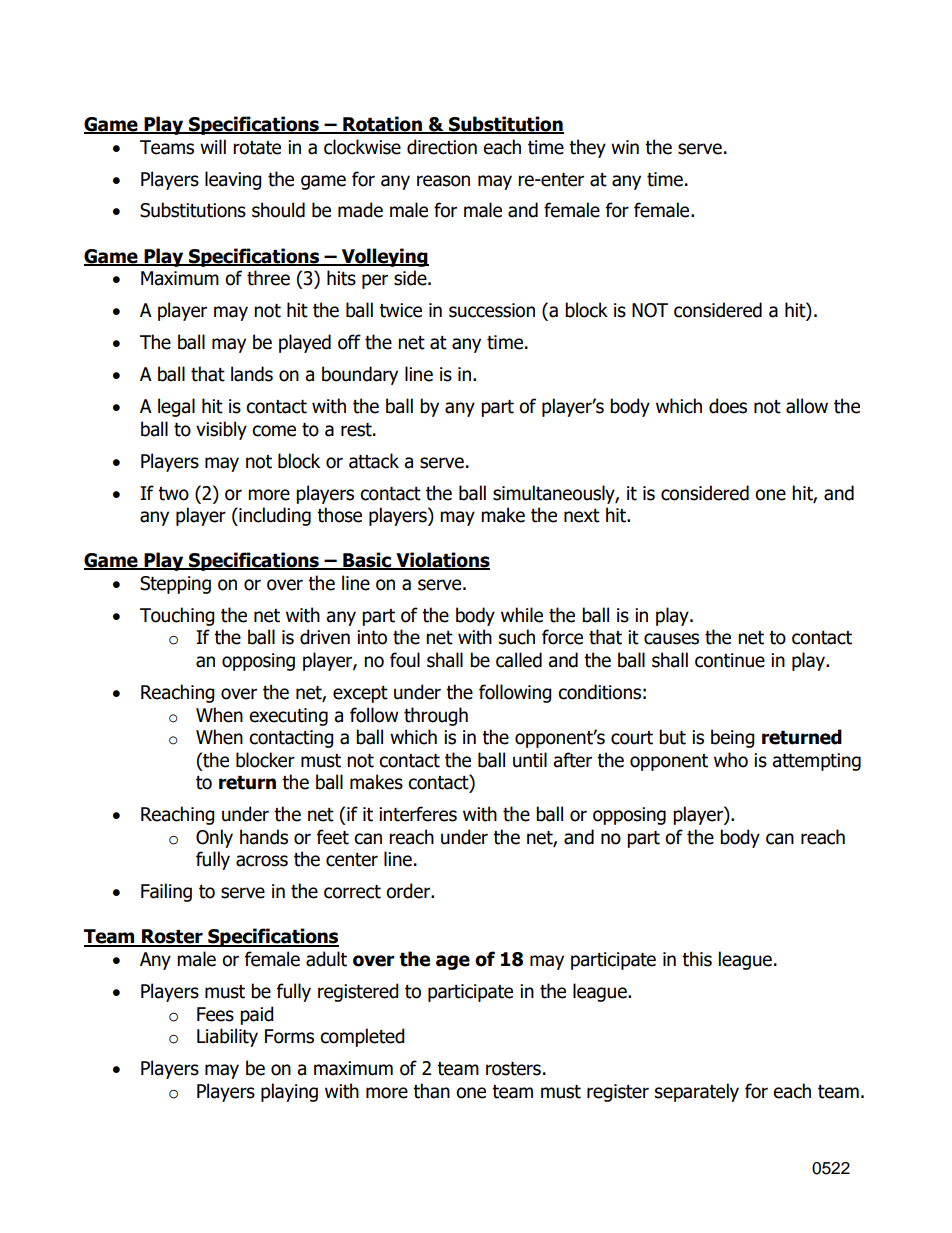 The width and height of the screenshot is (952, 1233). Describe the element at coordinates (492, 310) in the screenshot. I see `succession` at that location.
